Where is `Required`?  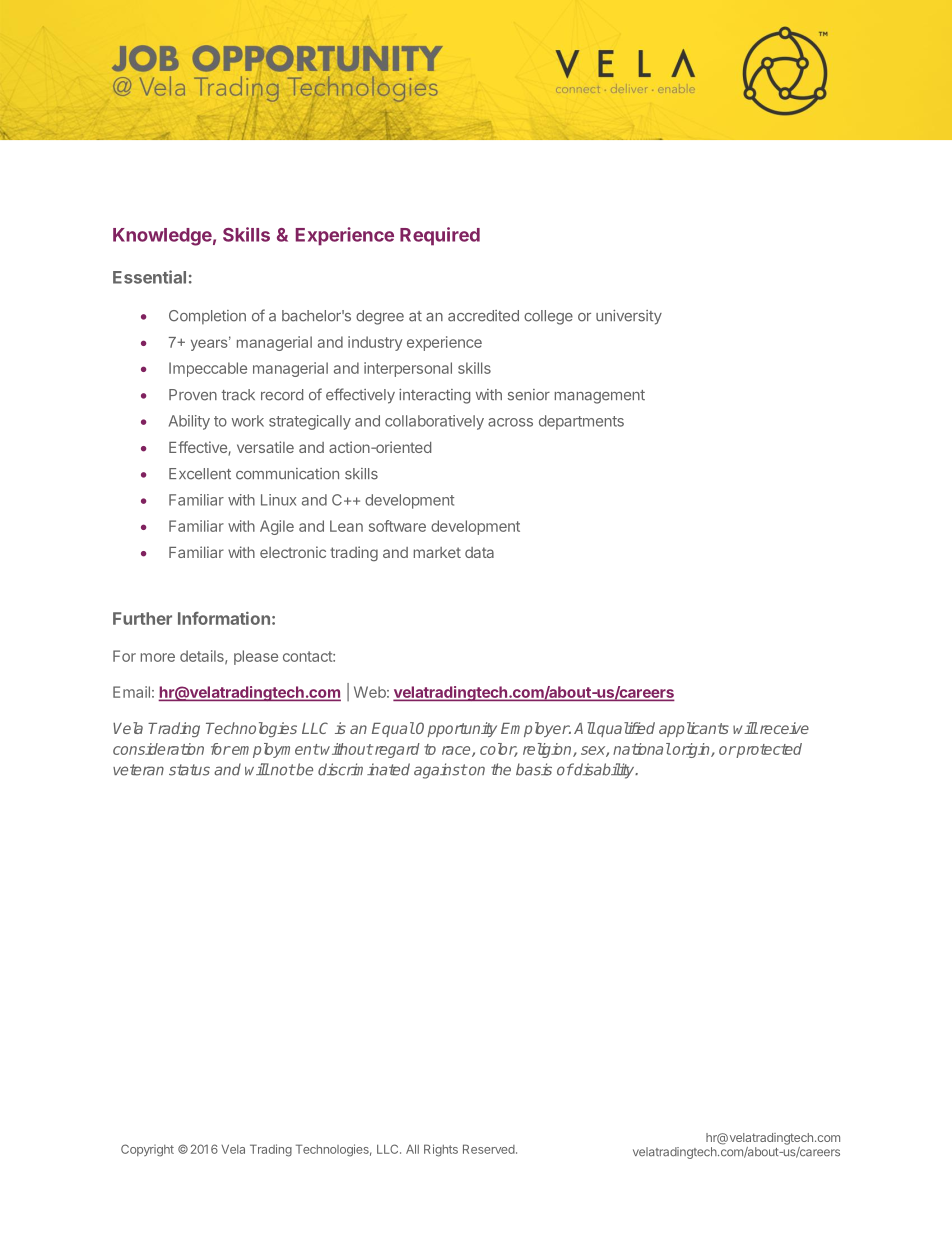 Required is located at coordinates (440, 236).
